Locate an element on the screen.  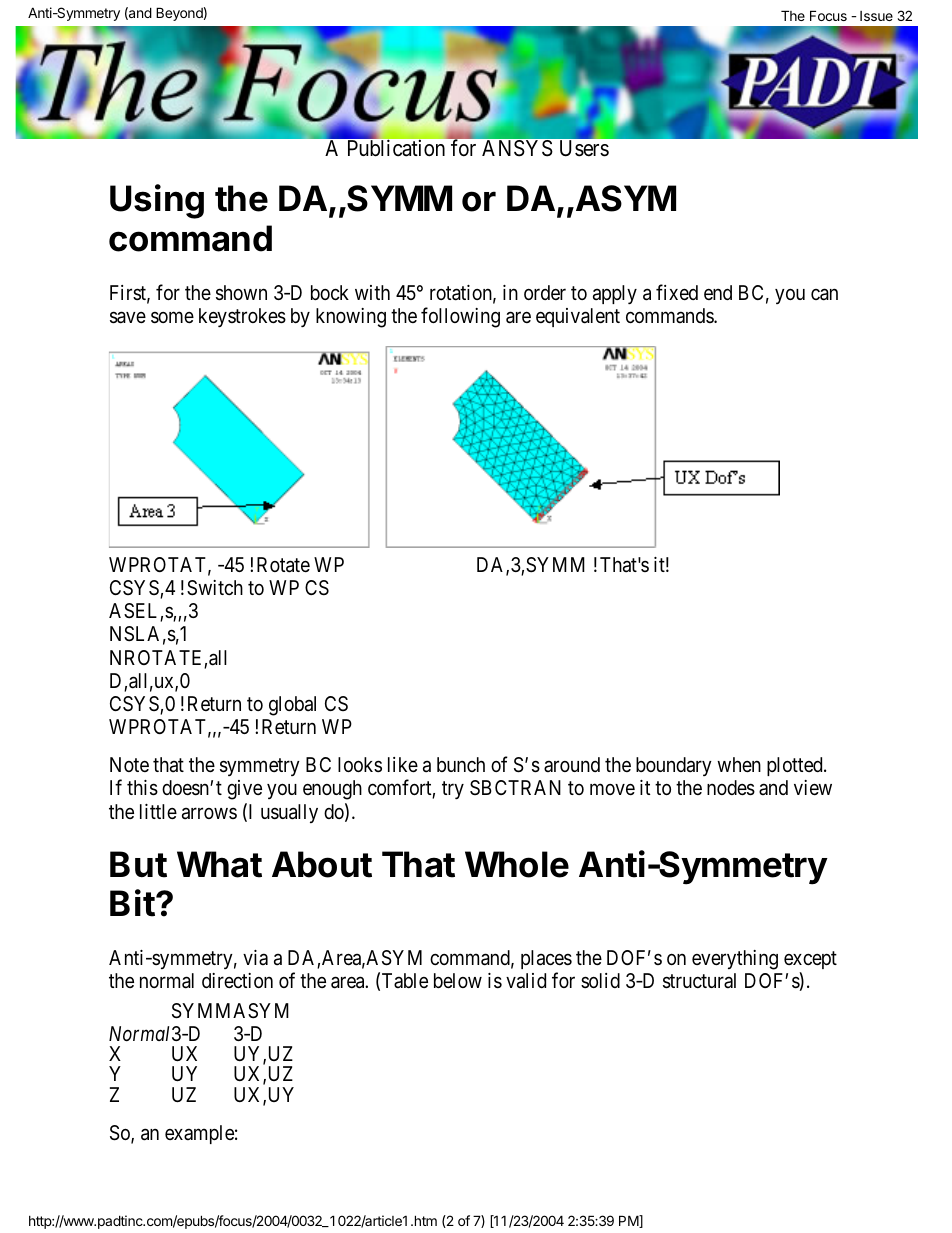
except is located at coordinates (810, 962).
